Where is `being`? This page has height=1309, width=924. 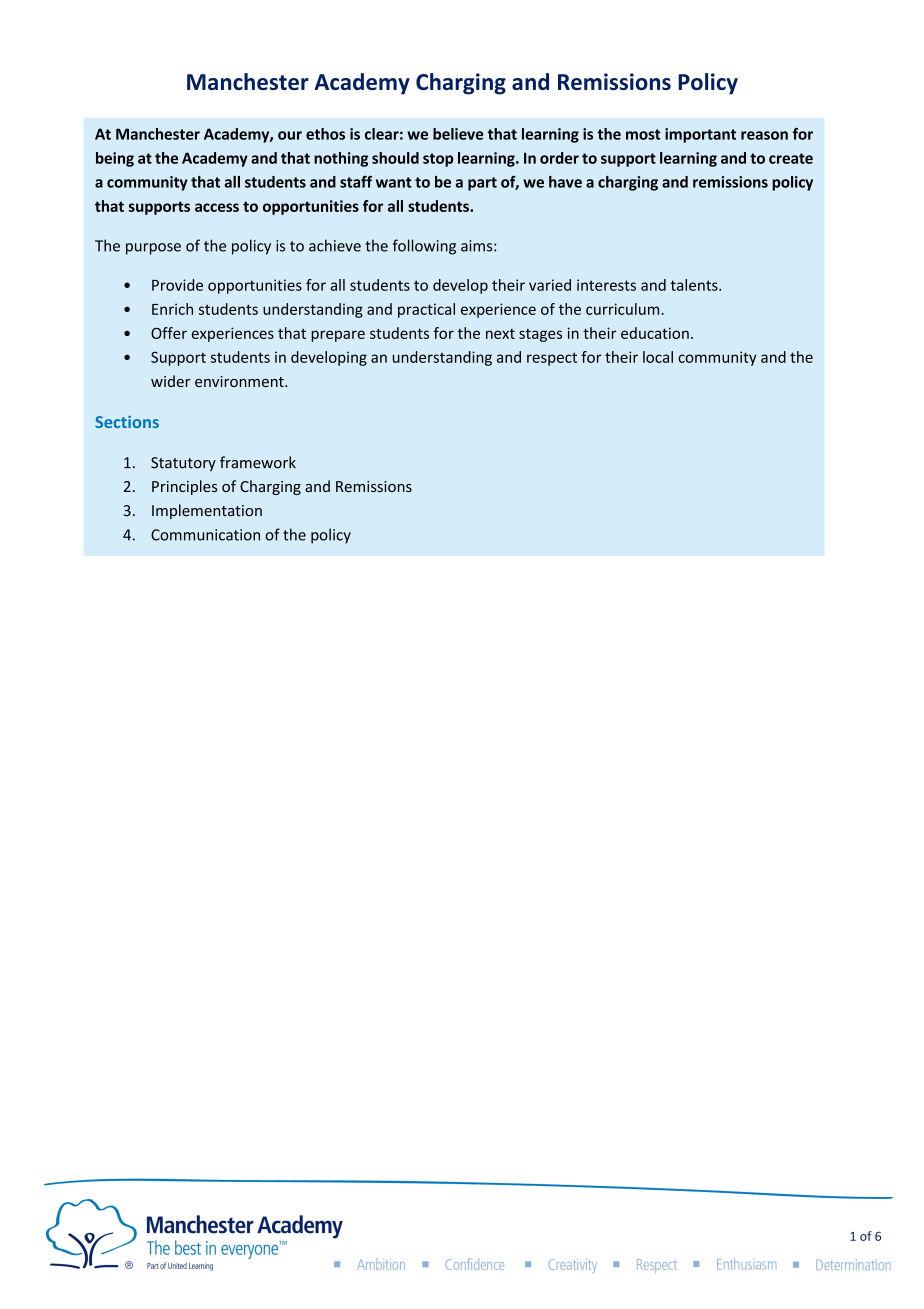
being is located at coordinates (115, 159).
